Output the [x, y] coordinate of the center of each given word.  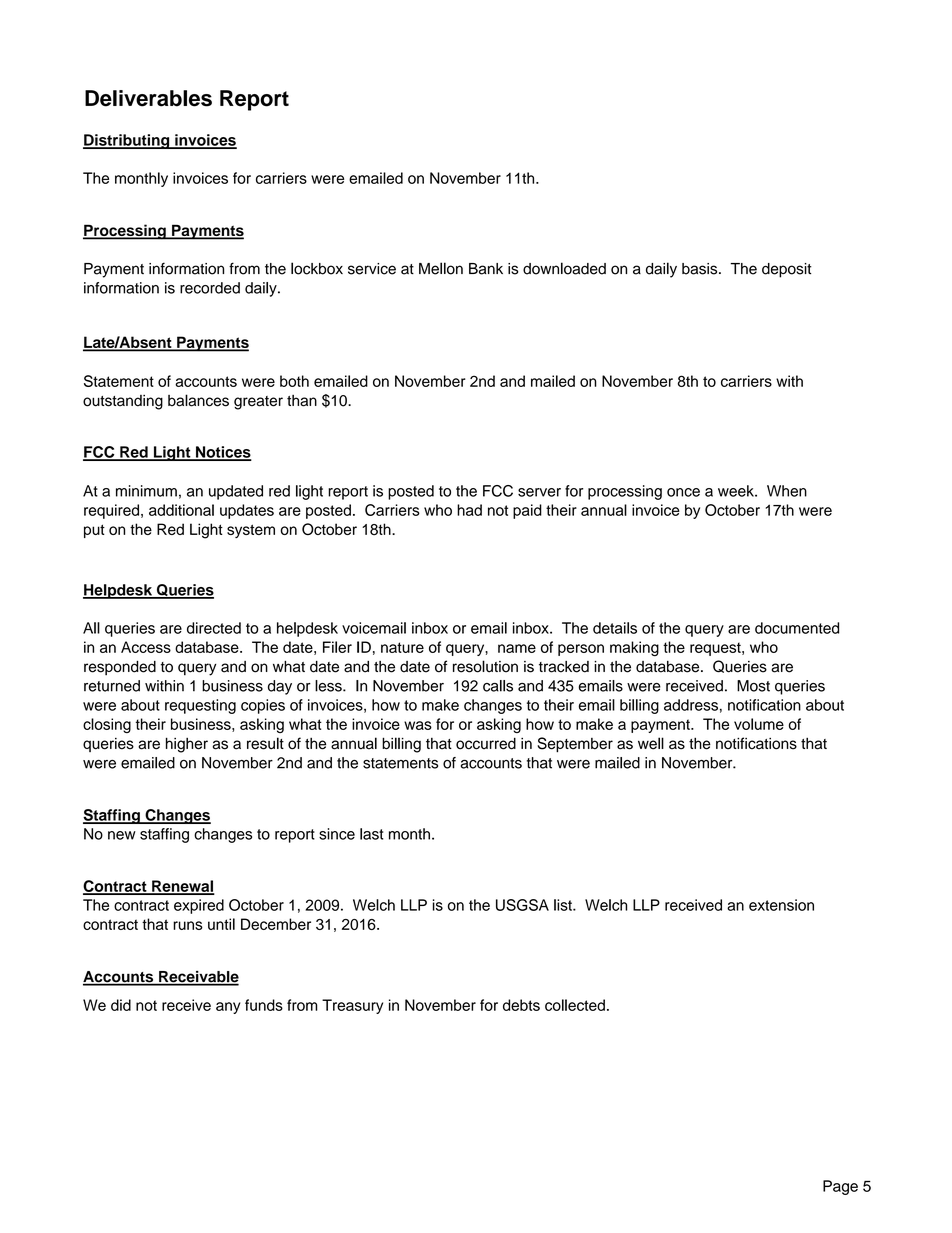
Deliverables [148, 98]
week [737, 491]
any [228, 1008]
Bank [486, 269]
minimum [146, 491]
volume [759, 724]
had [469, 510]
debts [521, 1005]
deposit [787, 270]
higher [187, 745]
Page [840, 1187]
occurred [486, 743]
